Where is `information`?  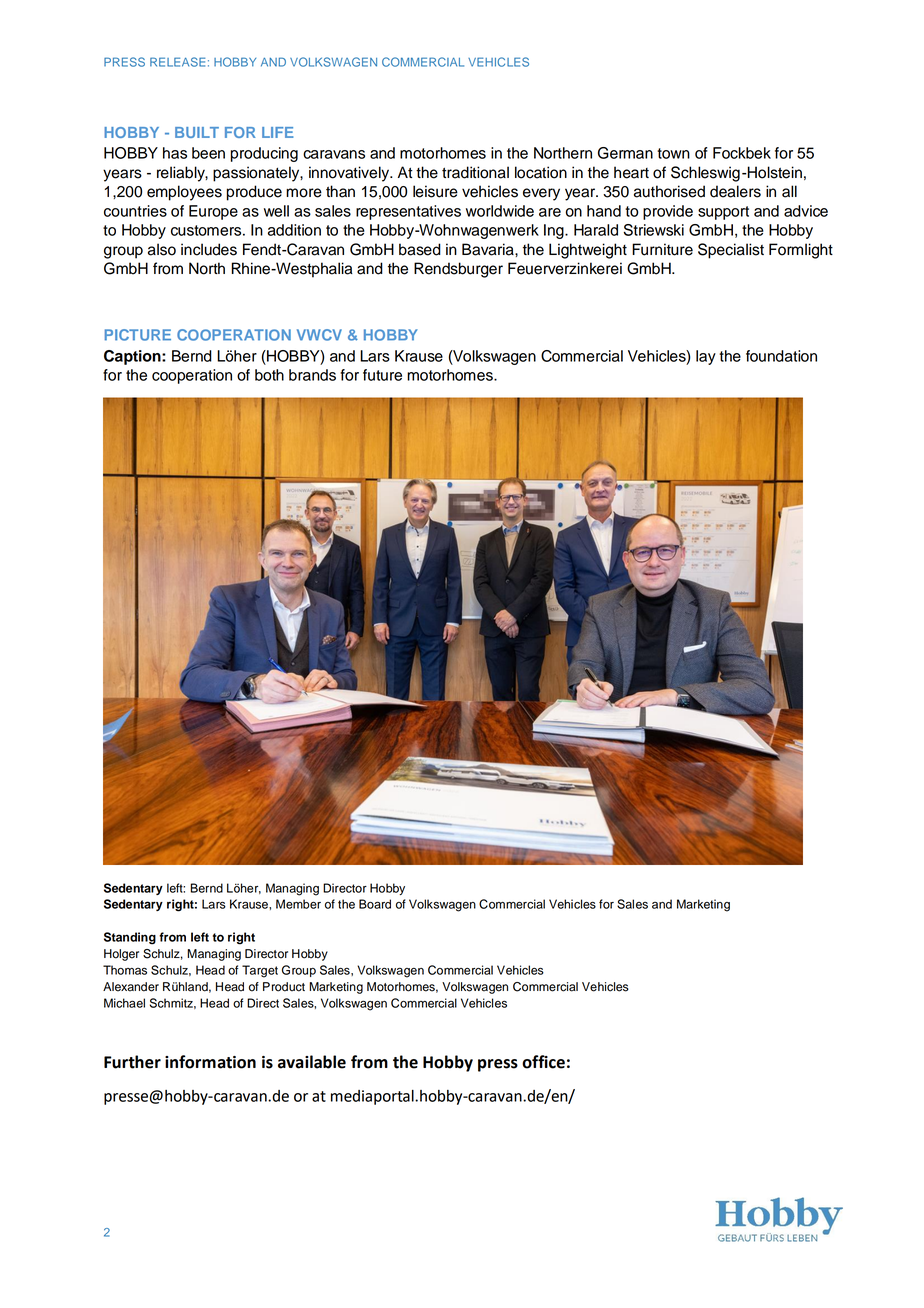 information is located at coordinates (210, 1062).
